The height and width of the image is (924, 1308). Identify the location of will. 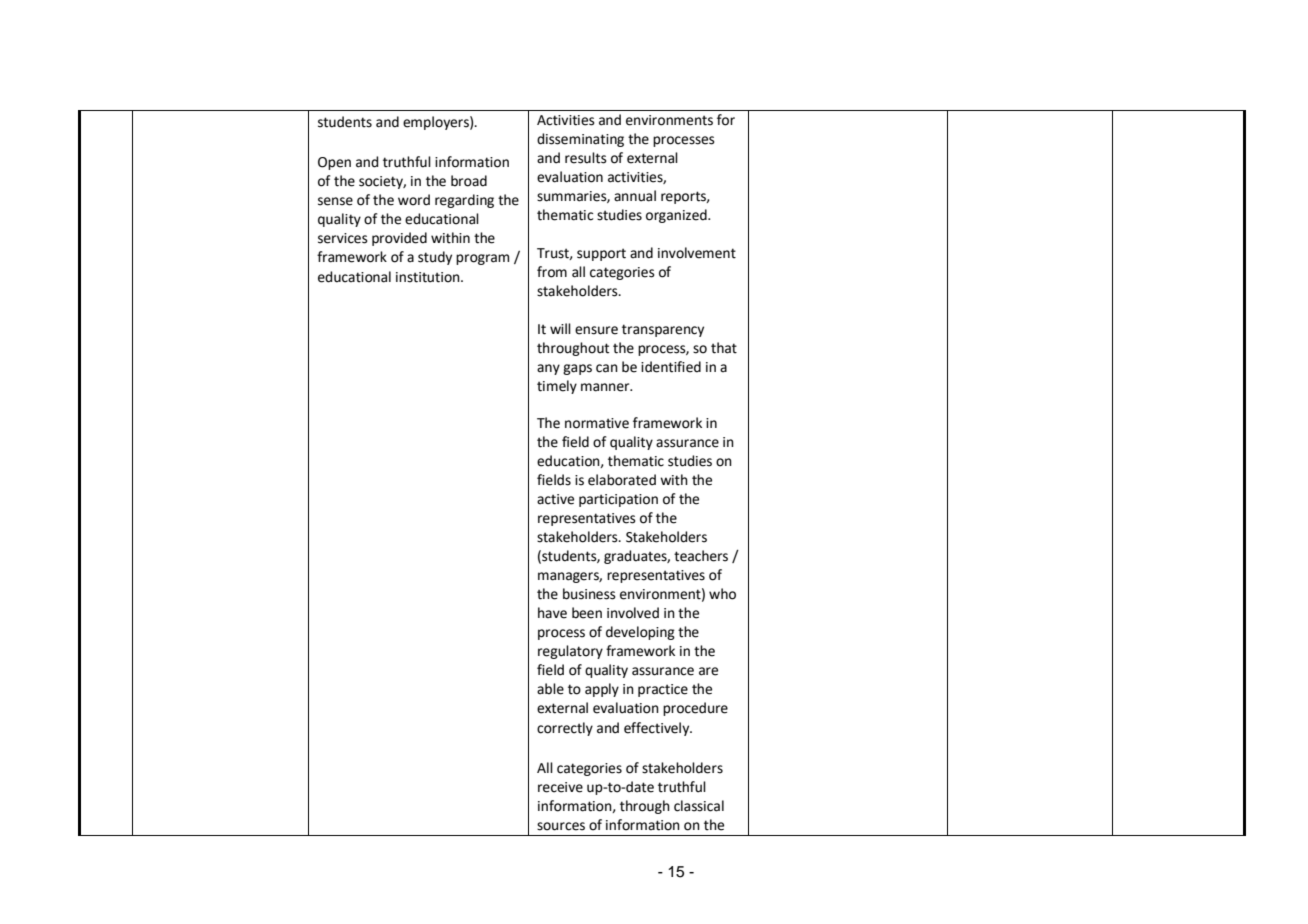
(560, 328).
